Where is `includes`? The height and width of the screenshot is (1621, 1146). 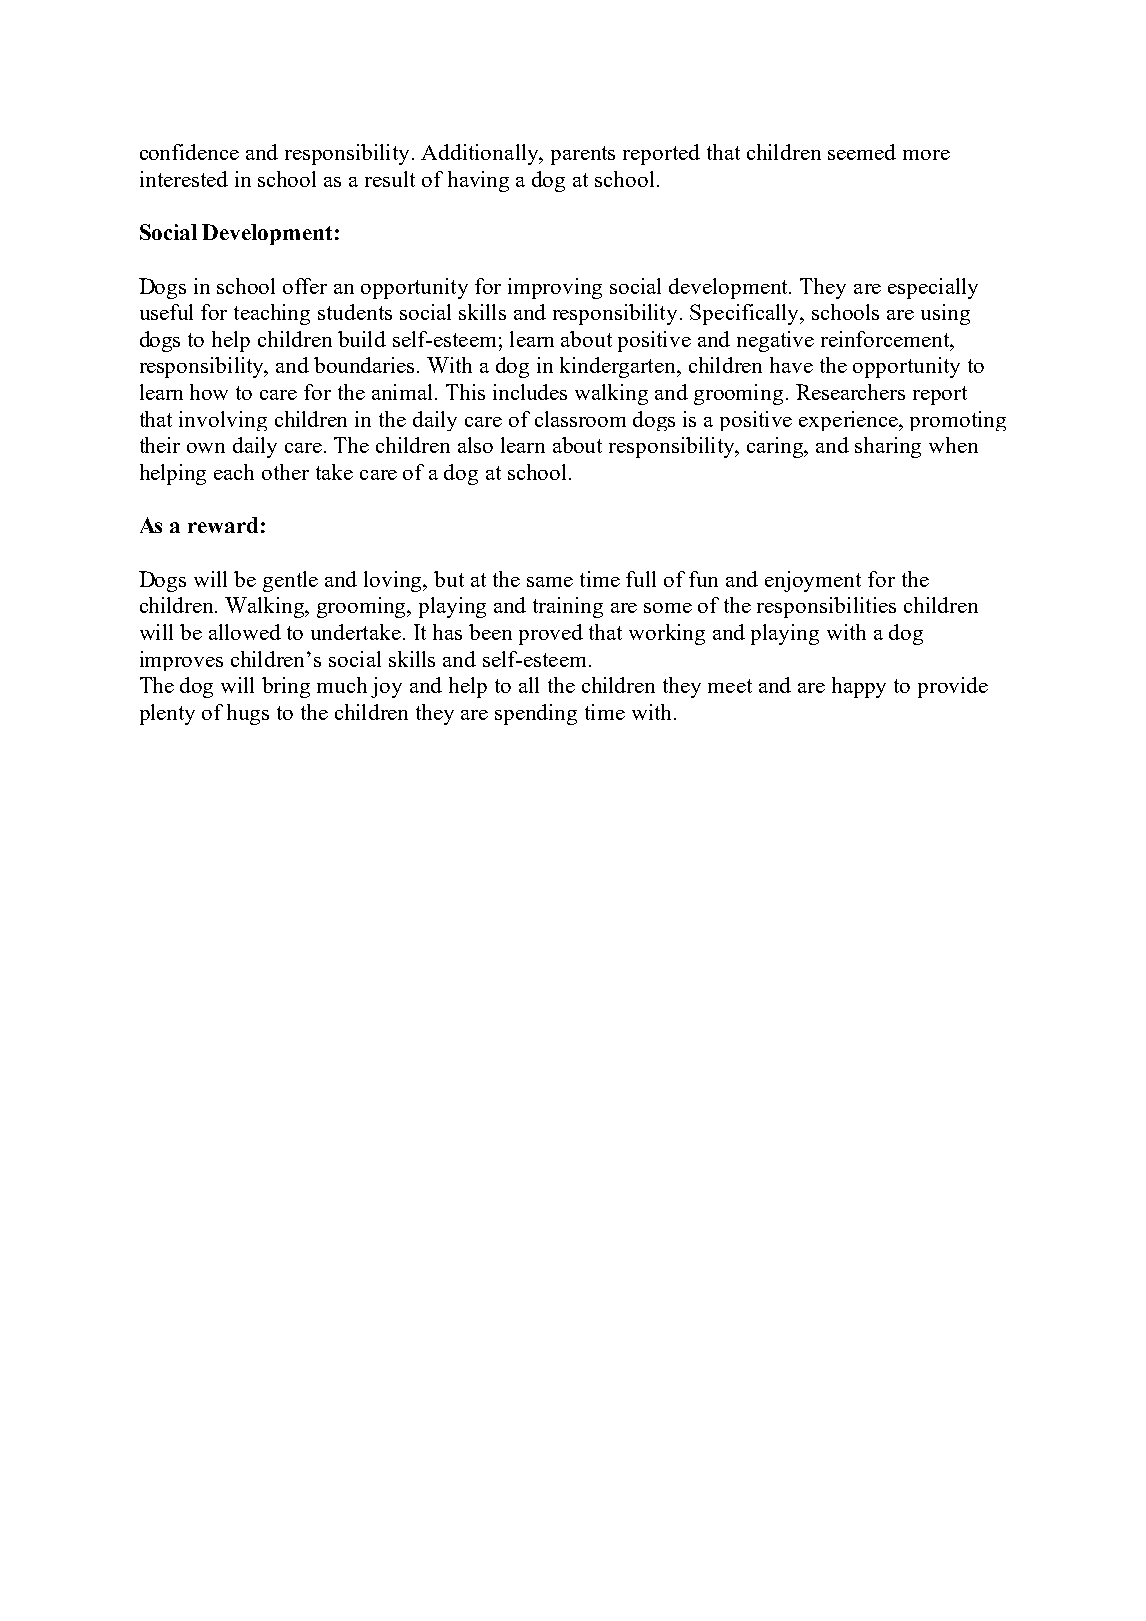 includes is located at coordinates (530, 392).
